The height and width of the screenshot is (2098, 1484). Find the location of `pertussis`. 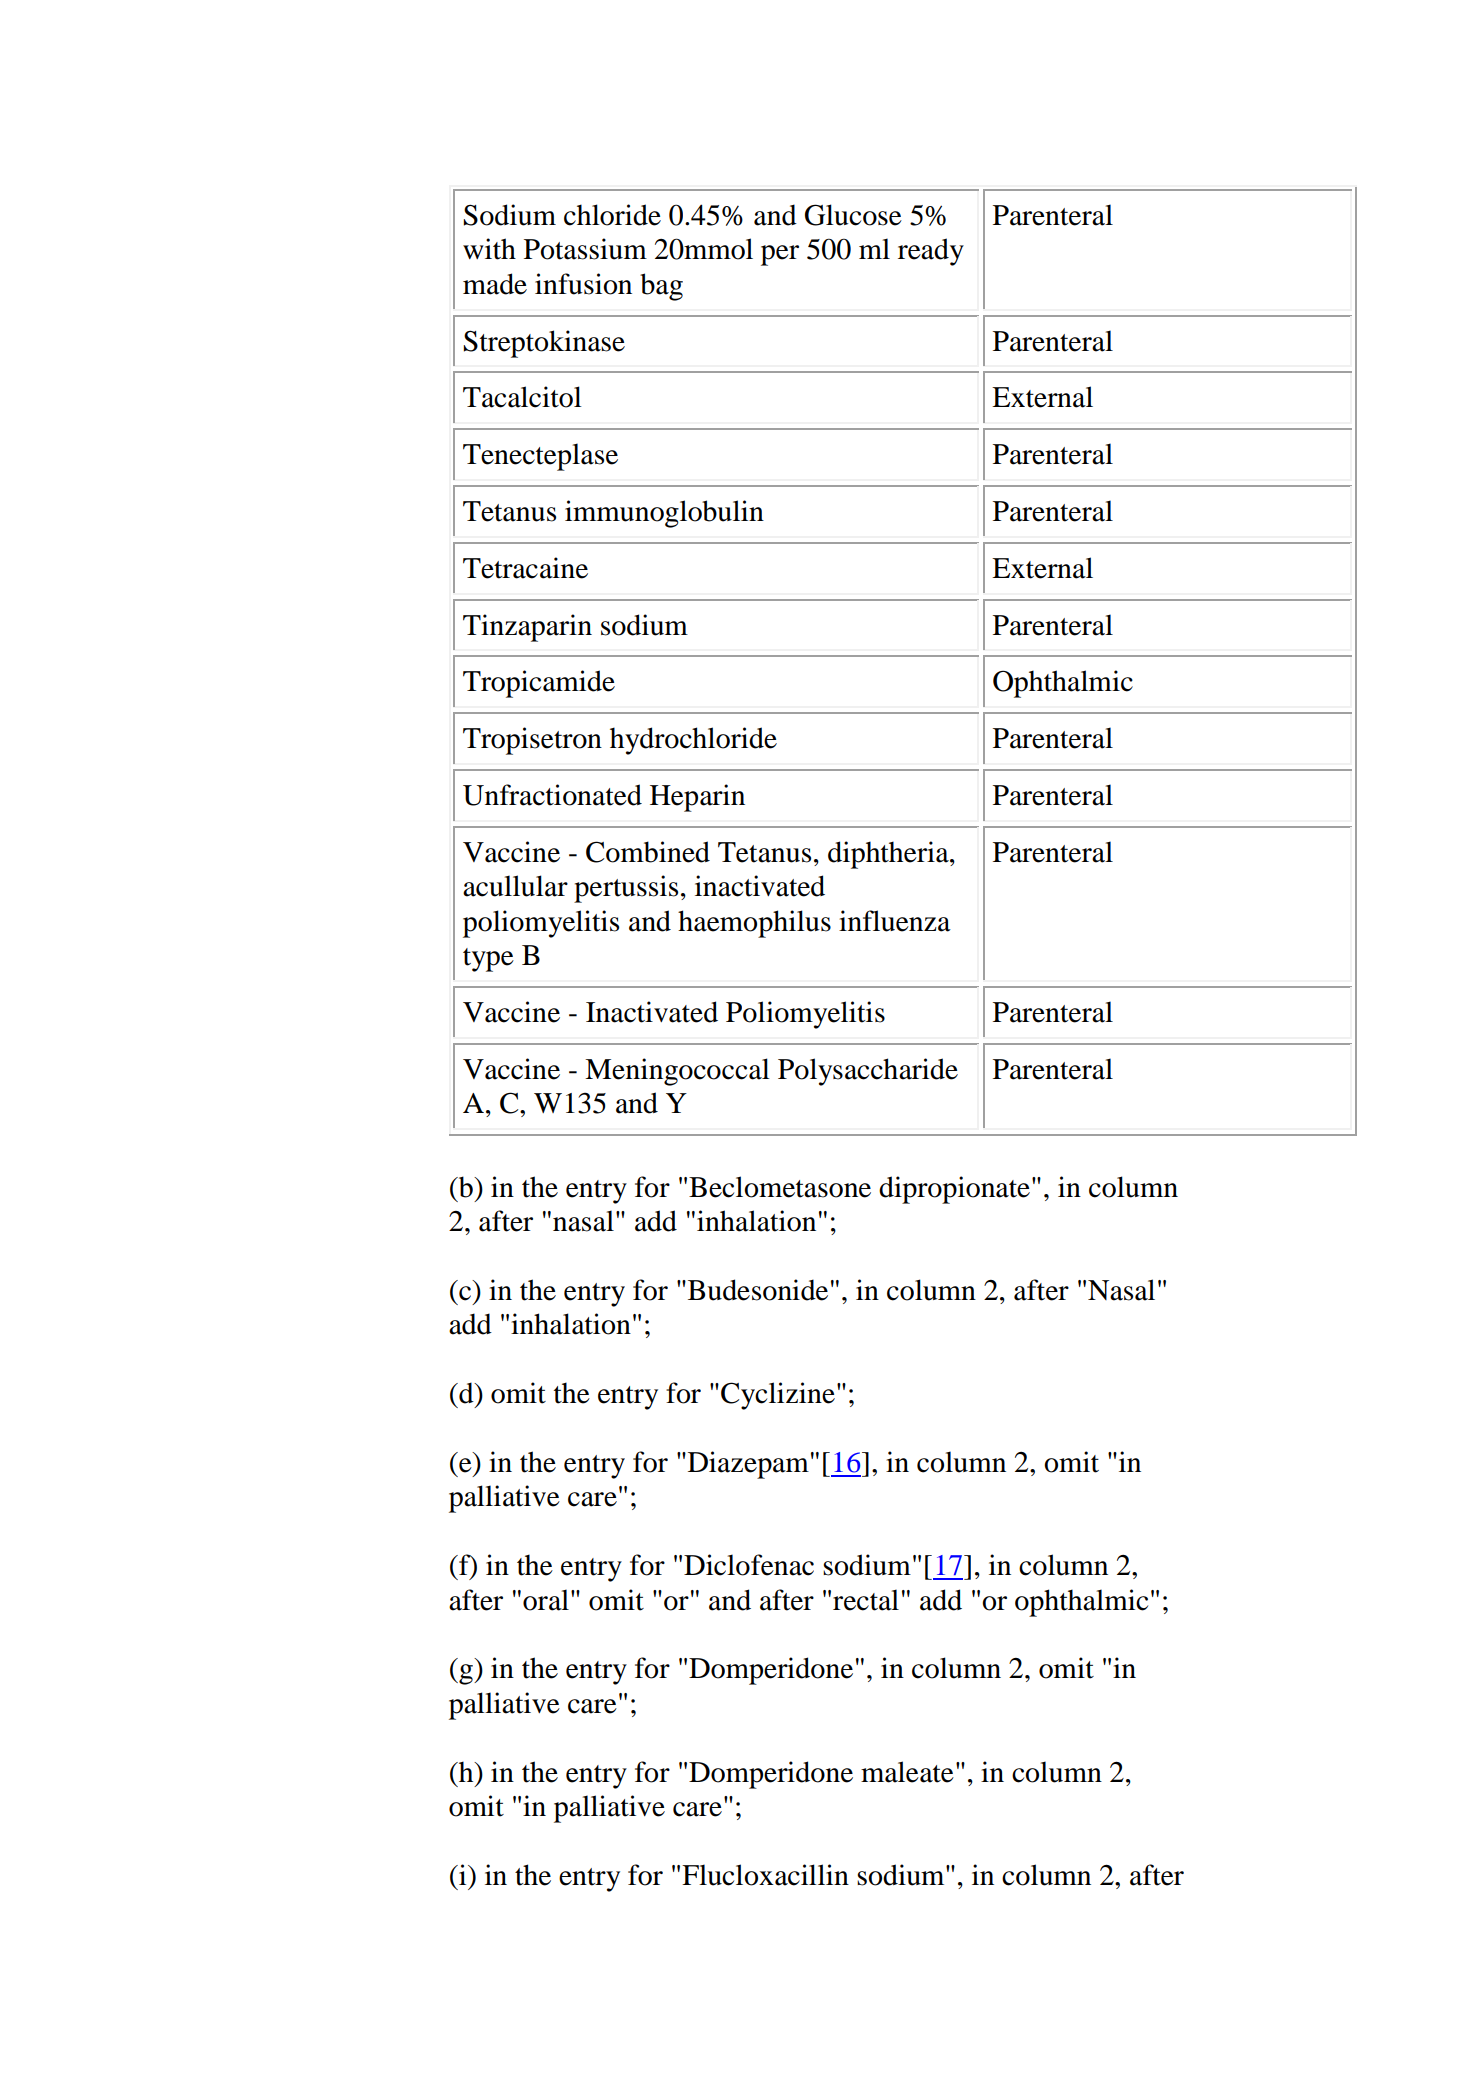

pertussis is located at coordinates (626, 889).
